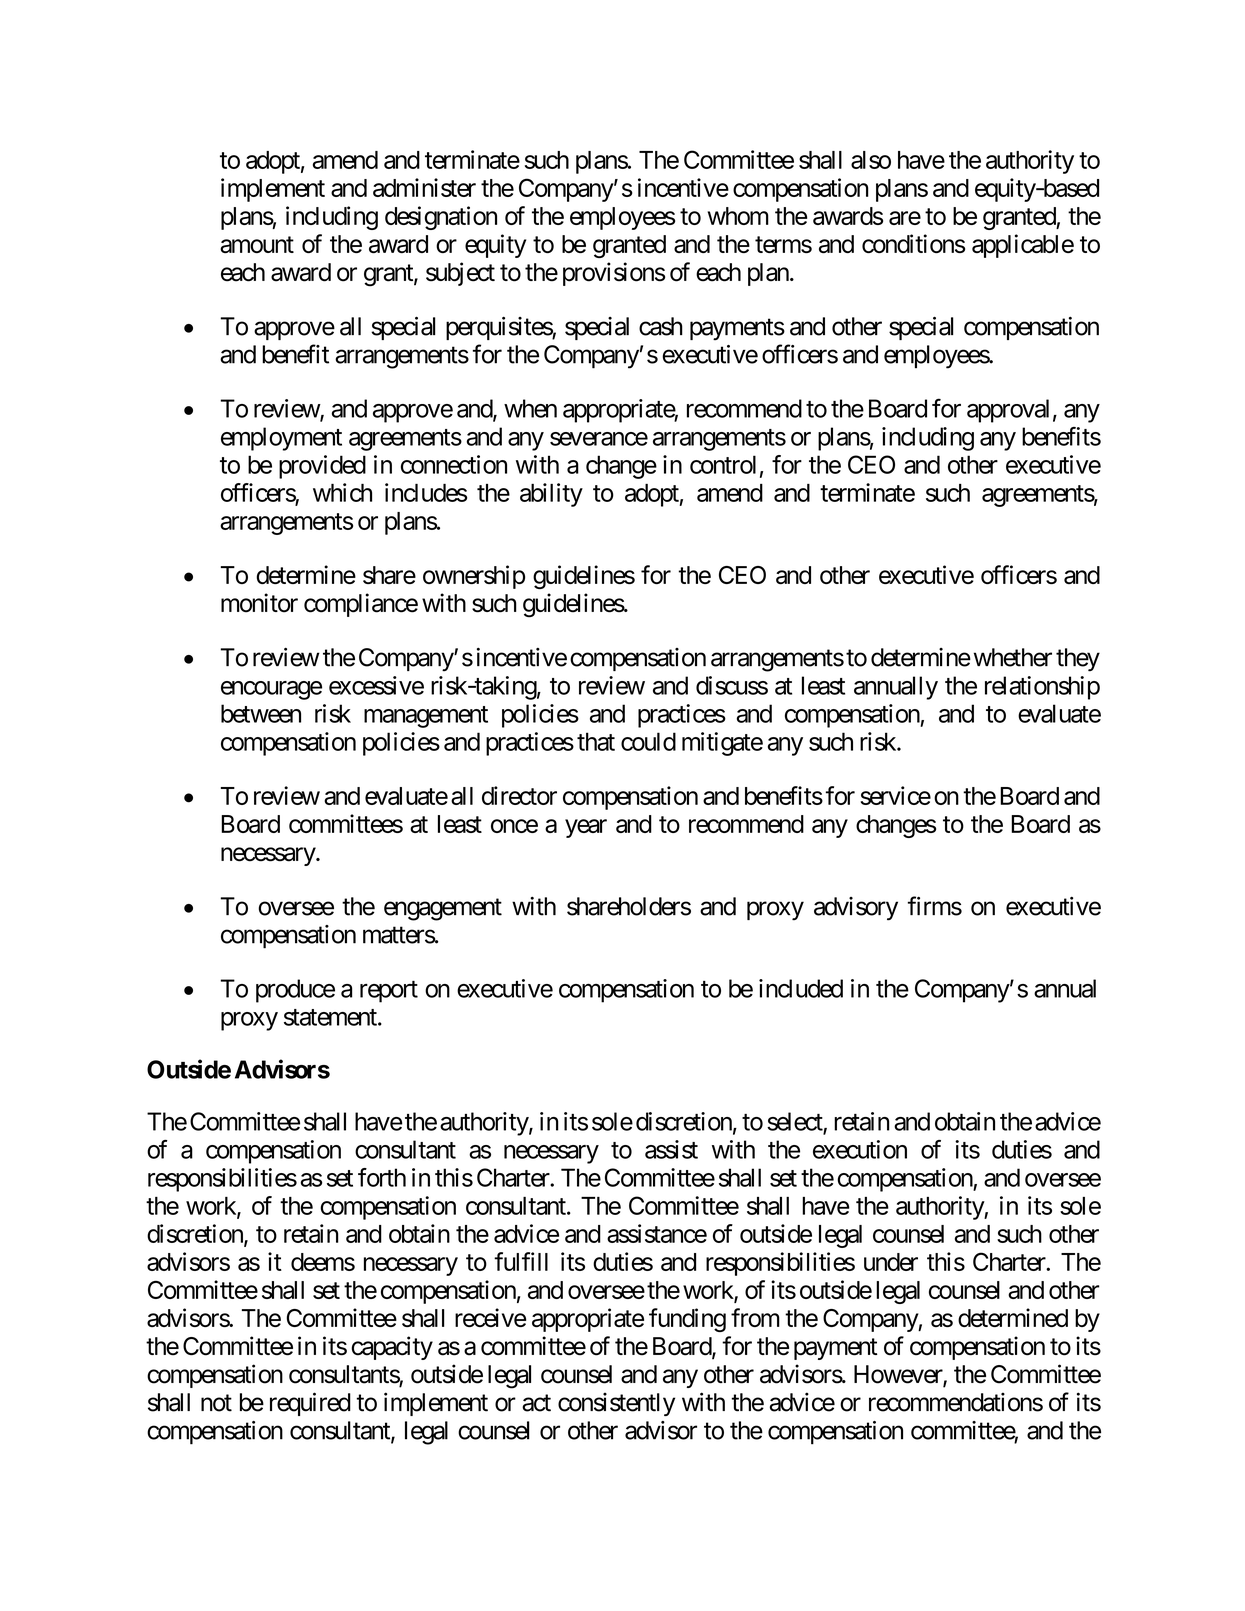  What do you see at coordinates (738, 216) in the screenshot?
I see `whom` at bounding box center [738, 216].
